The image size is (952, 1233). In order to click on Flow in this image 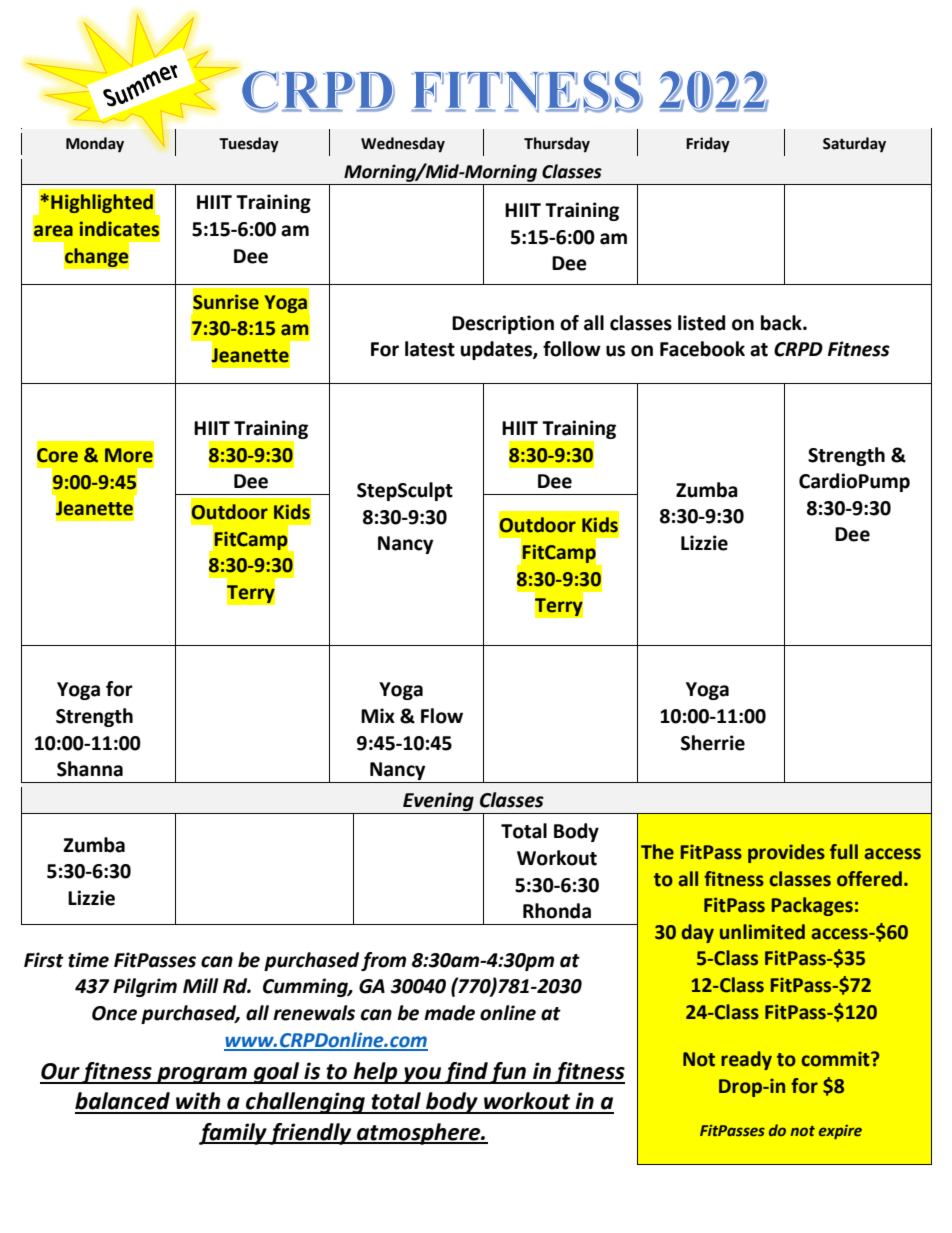, I will do `click(442, 716)`.
